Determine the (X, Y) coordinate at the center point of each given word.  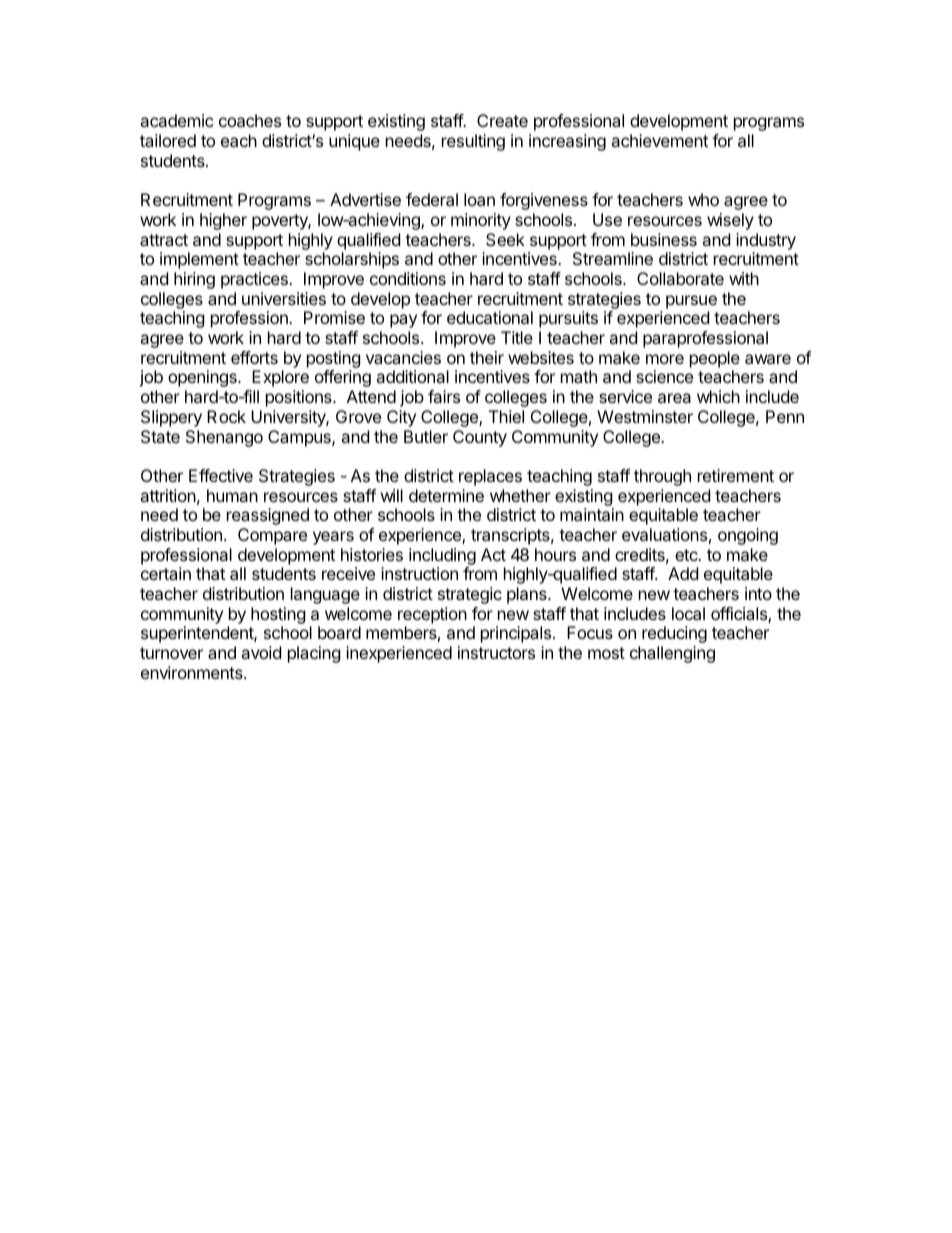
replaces (490, 477)
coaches (250, 120)
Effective (221, 475)
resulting (473, 142)
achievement (659, 140)
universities (284, 298)
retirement (736, 475)
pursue (691, 302)
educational (490, 317)
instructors (496, 652)
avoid (261, 652)
